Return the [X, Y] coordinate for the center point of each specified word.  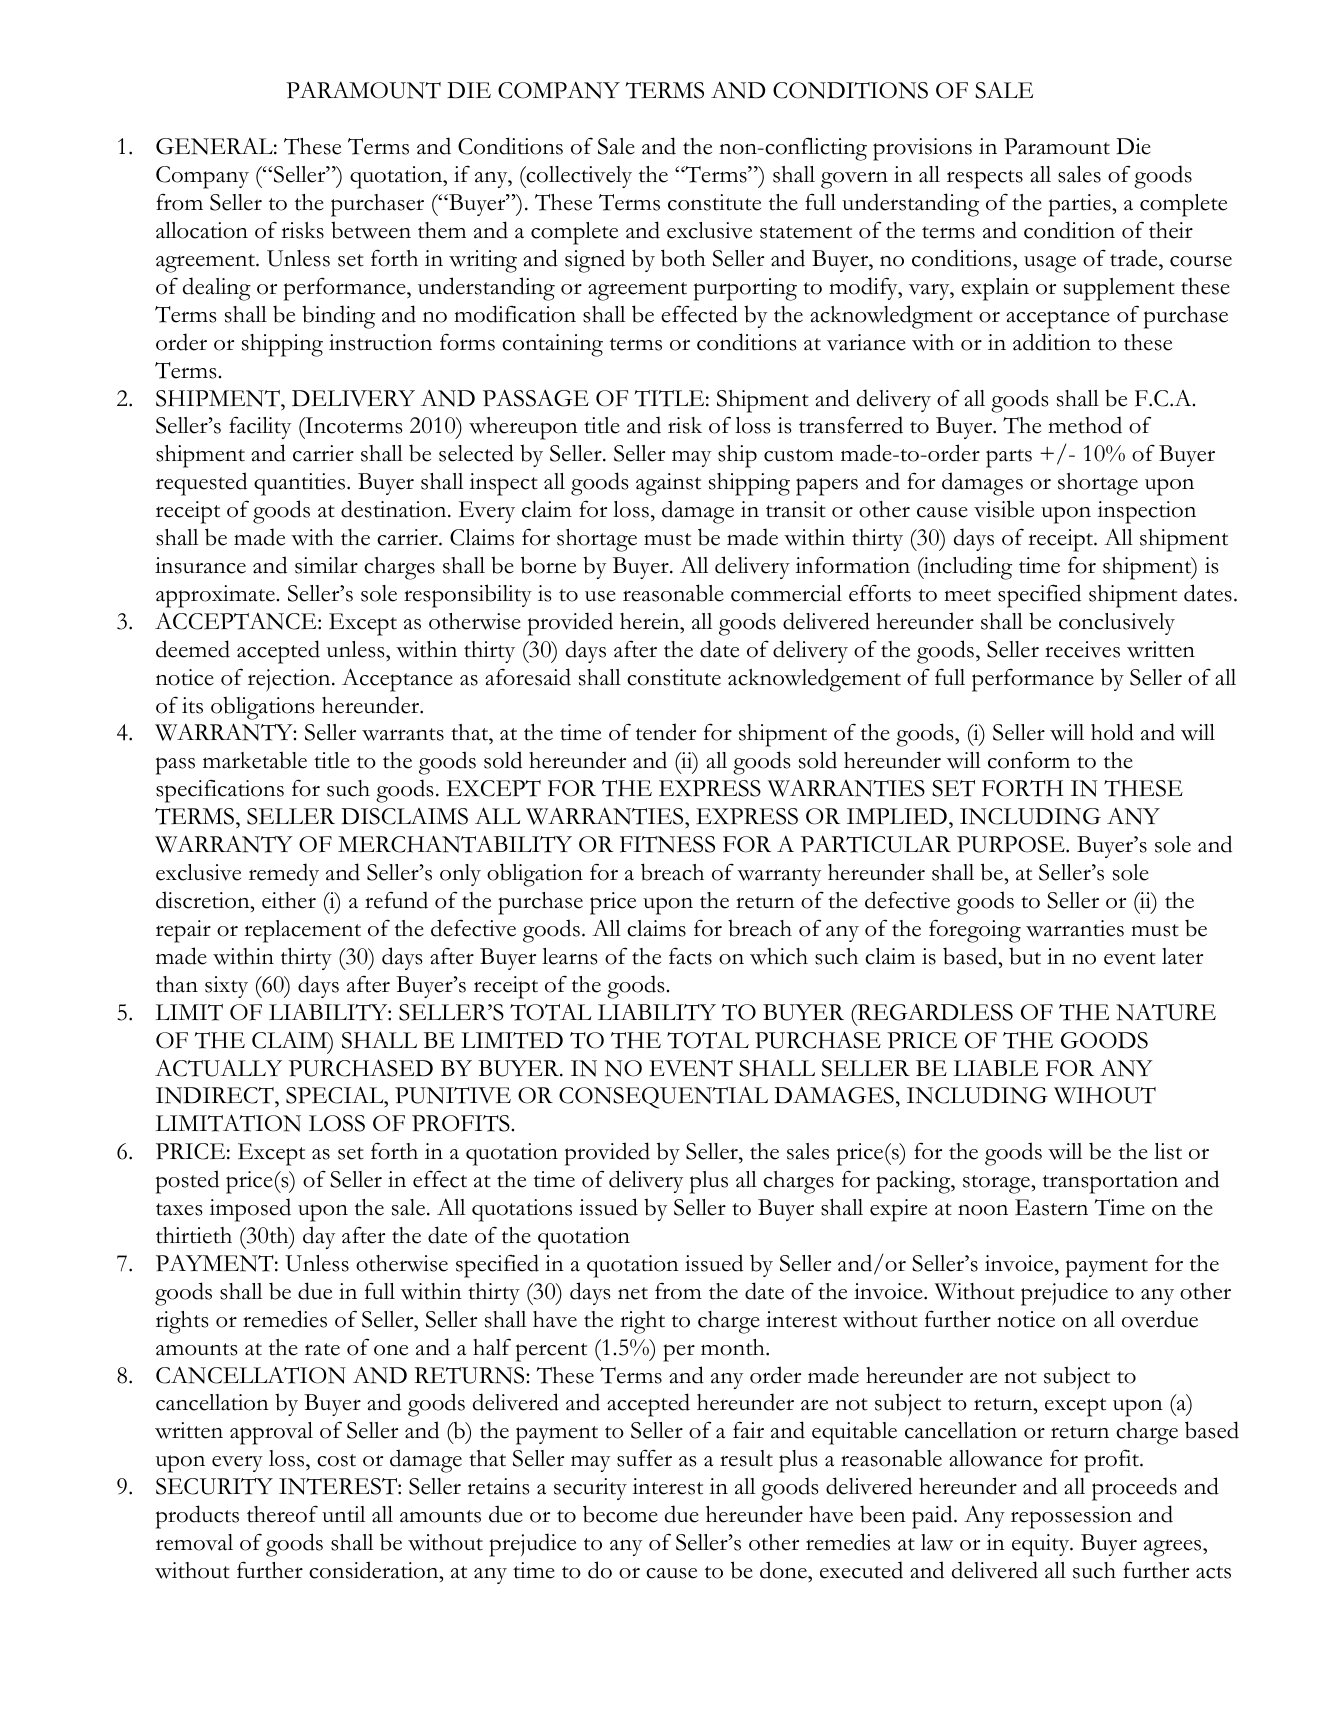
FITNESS [667, 844]
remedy [284, 874]
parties [1081, 205]
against [668, 484]
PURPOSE [1012, 844]
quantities [301, 484]
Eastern [1051, 1207]
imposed [250, 1210]
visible [1004, 509]
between [371, 230]
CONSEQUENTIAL [663, 1097]
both [683, 258]
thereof [282, 1514]
